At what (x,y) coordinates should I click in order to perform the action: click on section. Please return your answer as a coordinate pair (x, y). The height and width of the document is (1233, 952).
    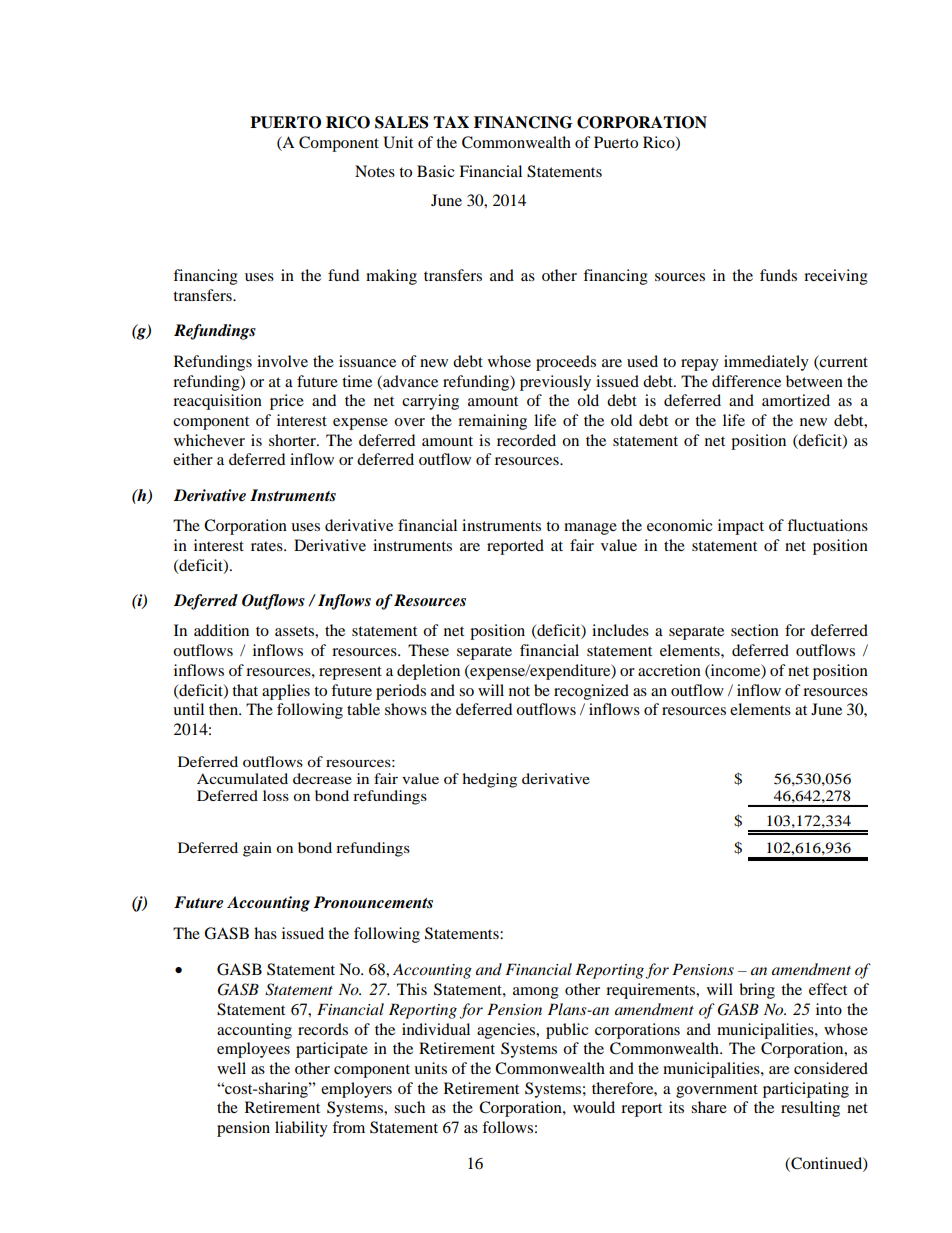
    Looking at the image, I should click on (755, 630).
